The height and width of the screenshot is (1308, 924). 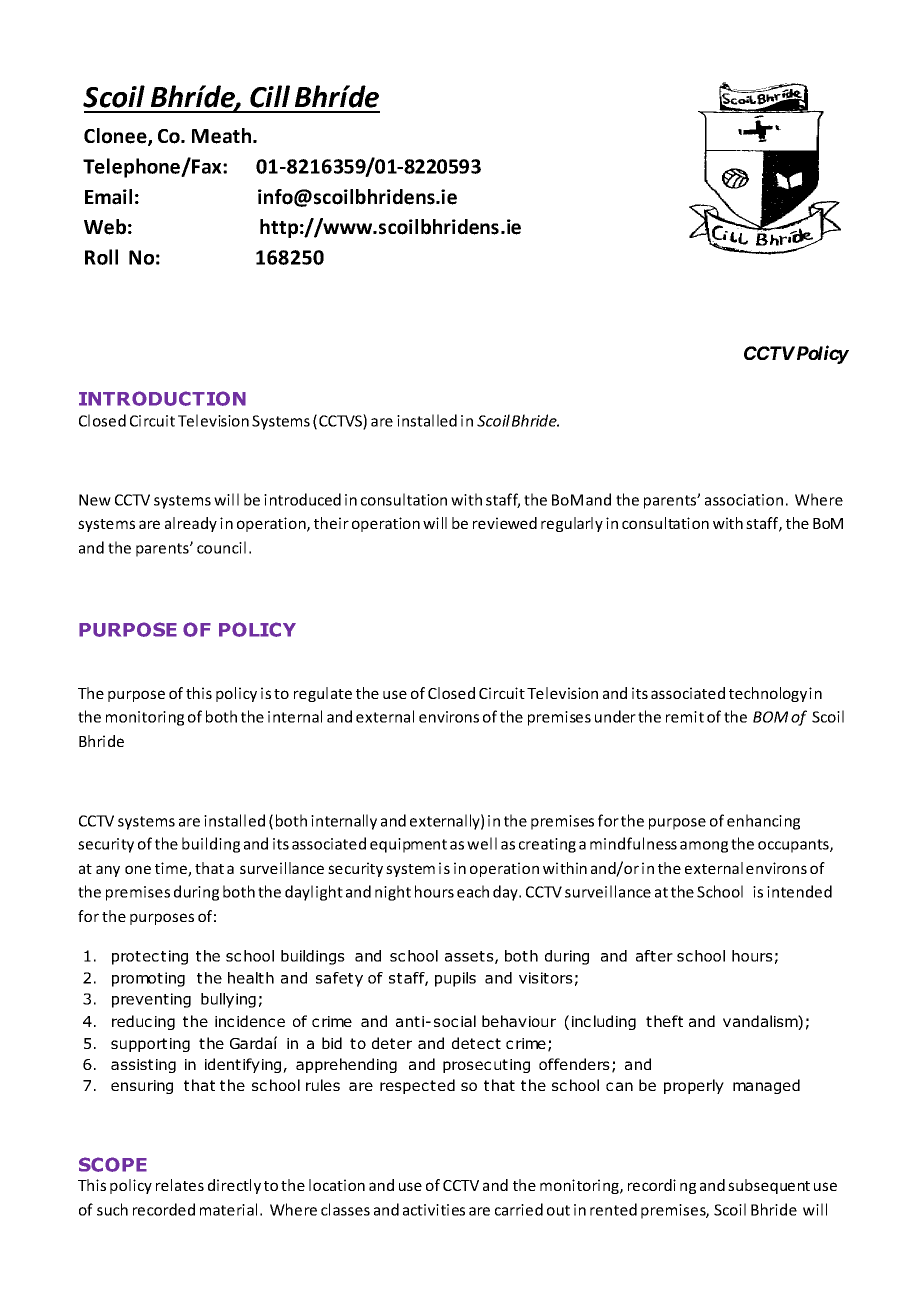 I want to click on well, so click(x=482, y=843).
